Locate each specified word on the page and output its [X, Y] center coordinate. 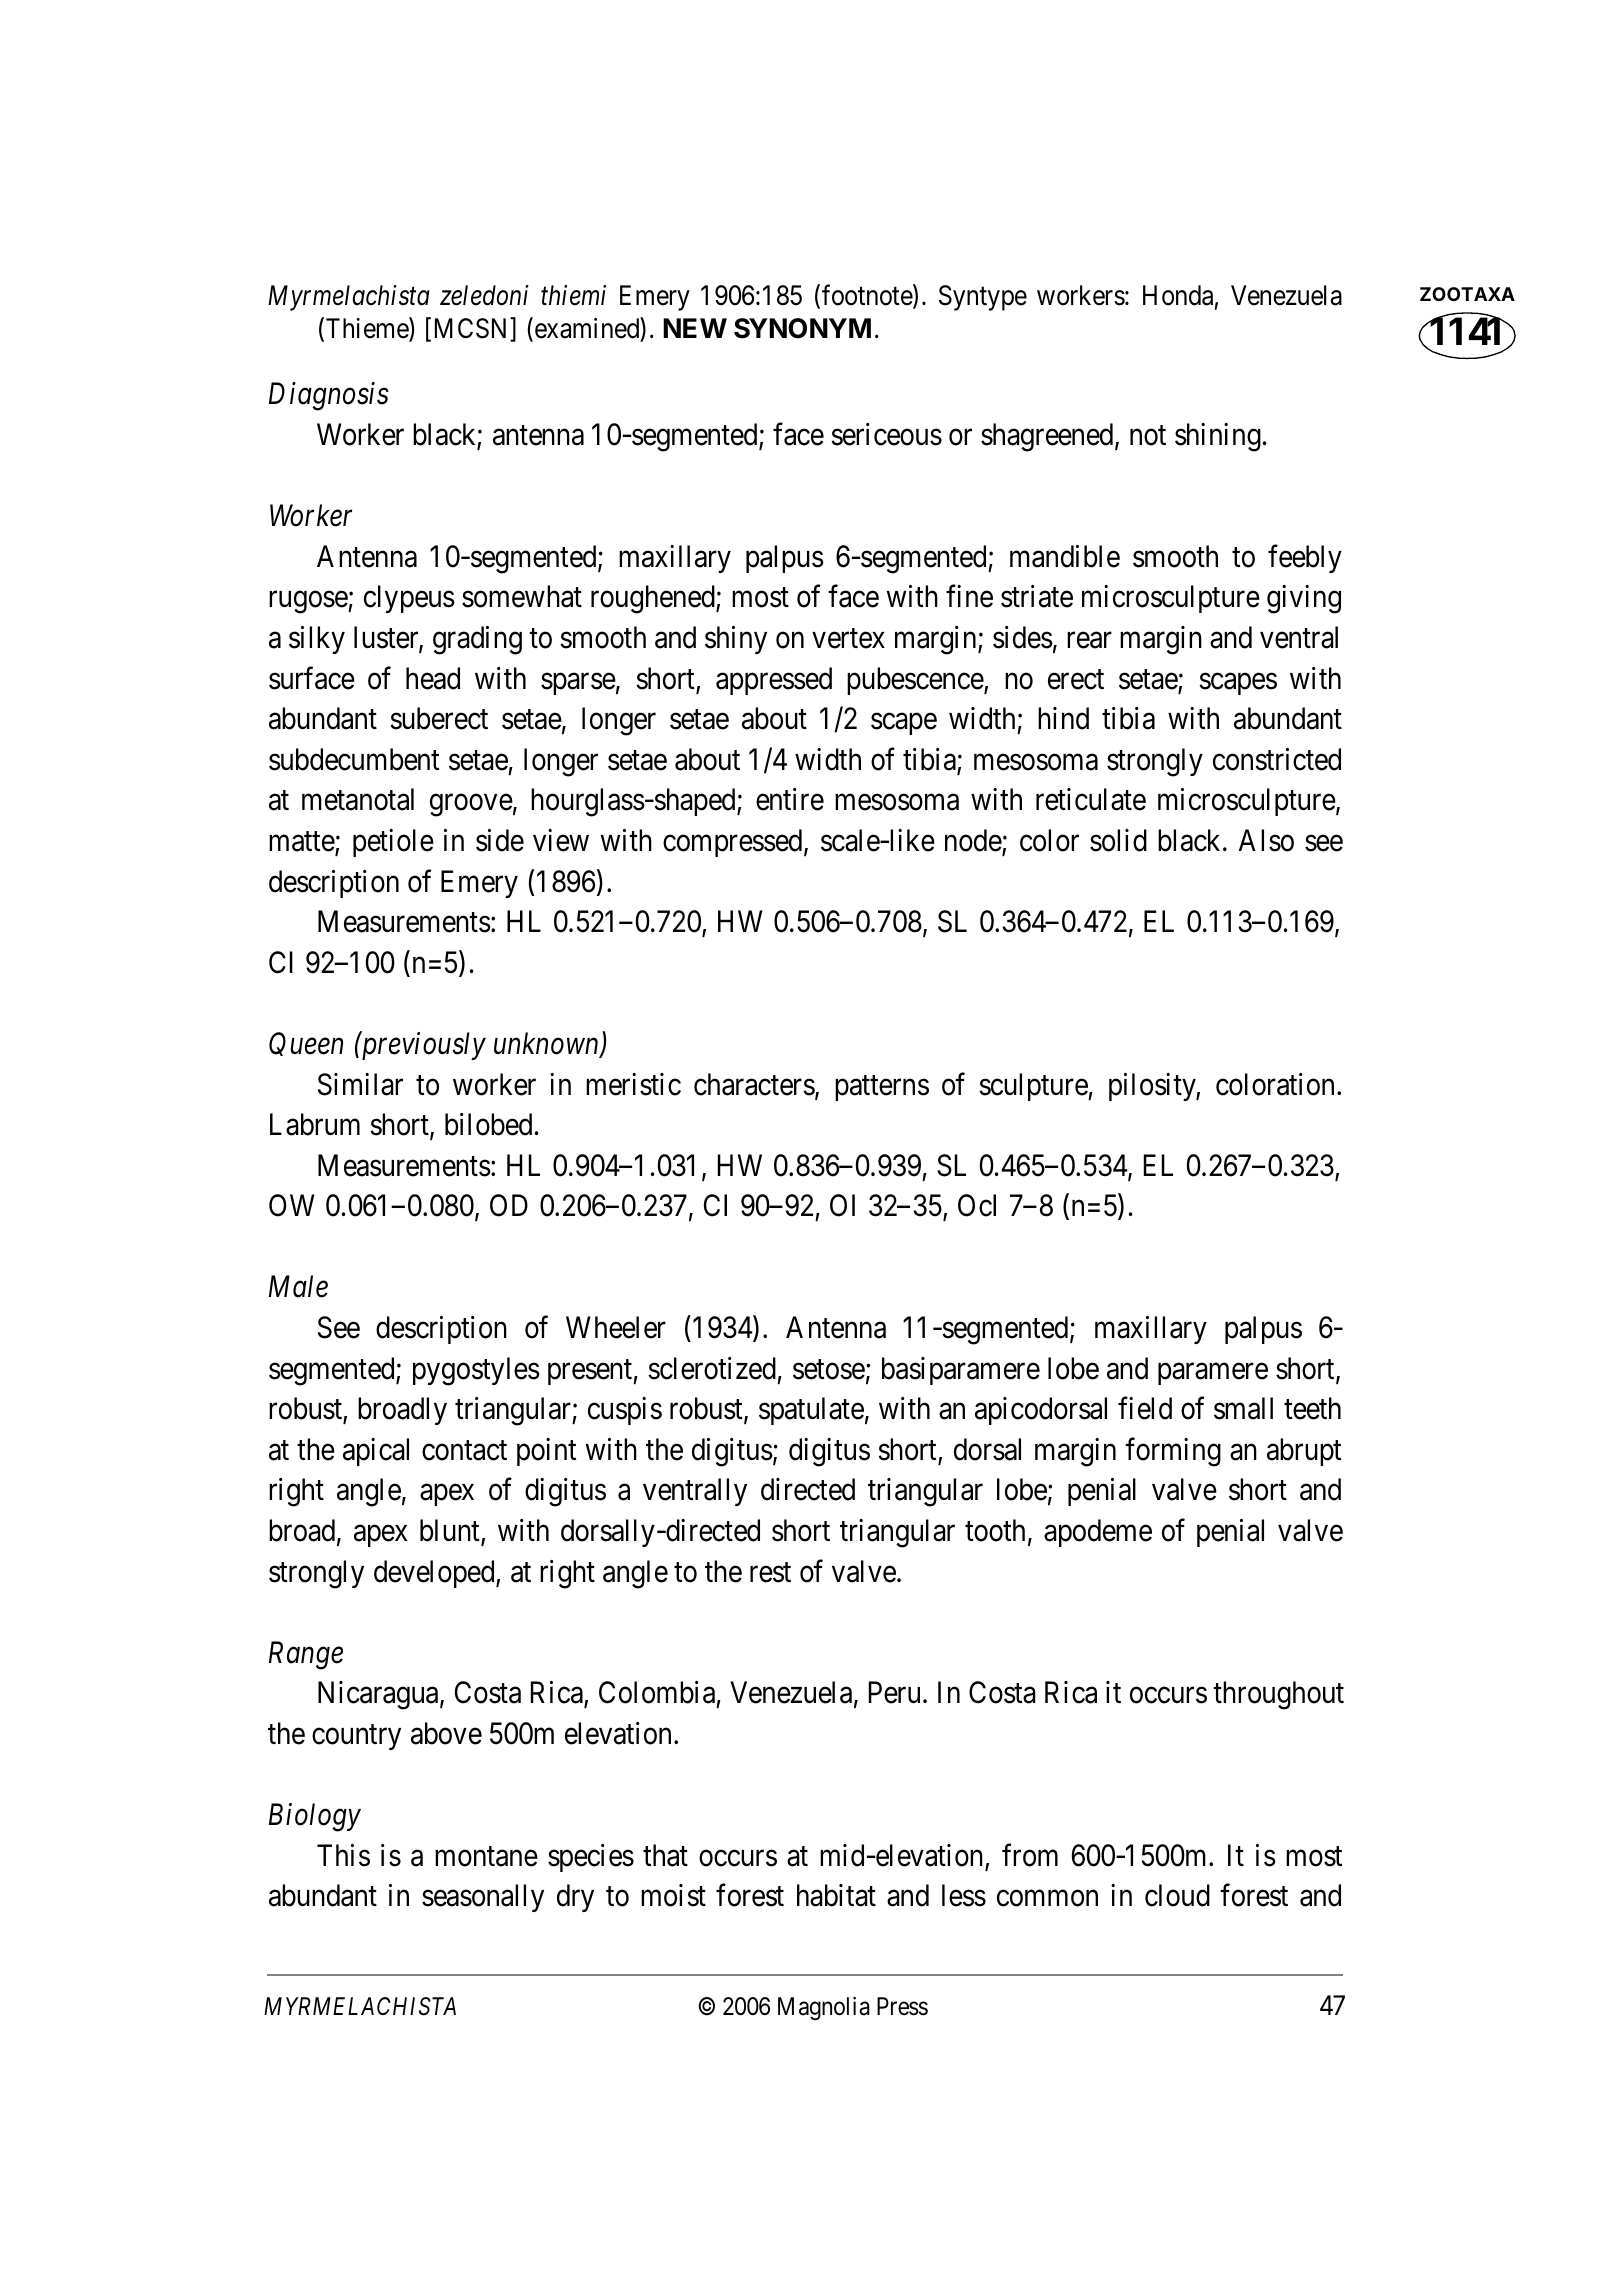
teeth [1312, 1408]
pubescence [916, 681]
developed [435, 1574]
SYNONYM [802, 328]
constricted [1277, 759]
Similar [360, 1084]
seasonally [483, 1898]
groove [471, 806]
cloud [1177, 1895]
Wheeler [616, 1327]
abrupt [1304, 1452]
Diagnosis [329, 397]
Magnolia [824, 2009]
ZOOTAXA [1467, 294]
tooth [995, 1530]
